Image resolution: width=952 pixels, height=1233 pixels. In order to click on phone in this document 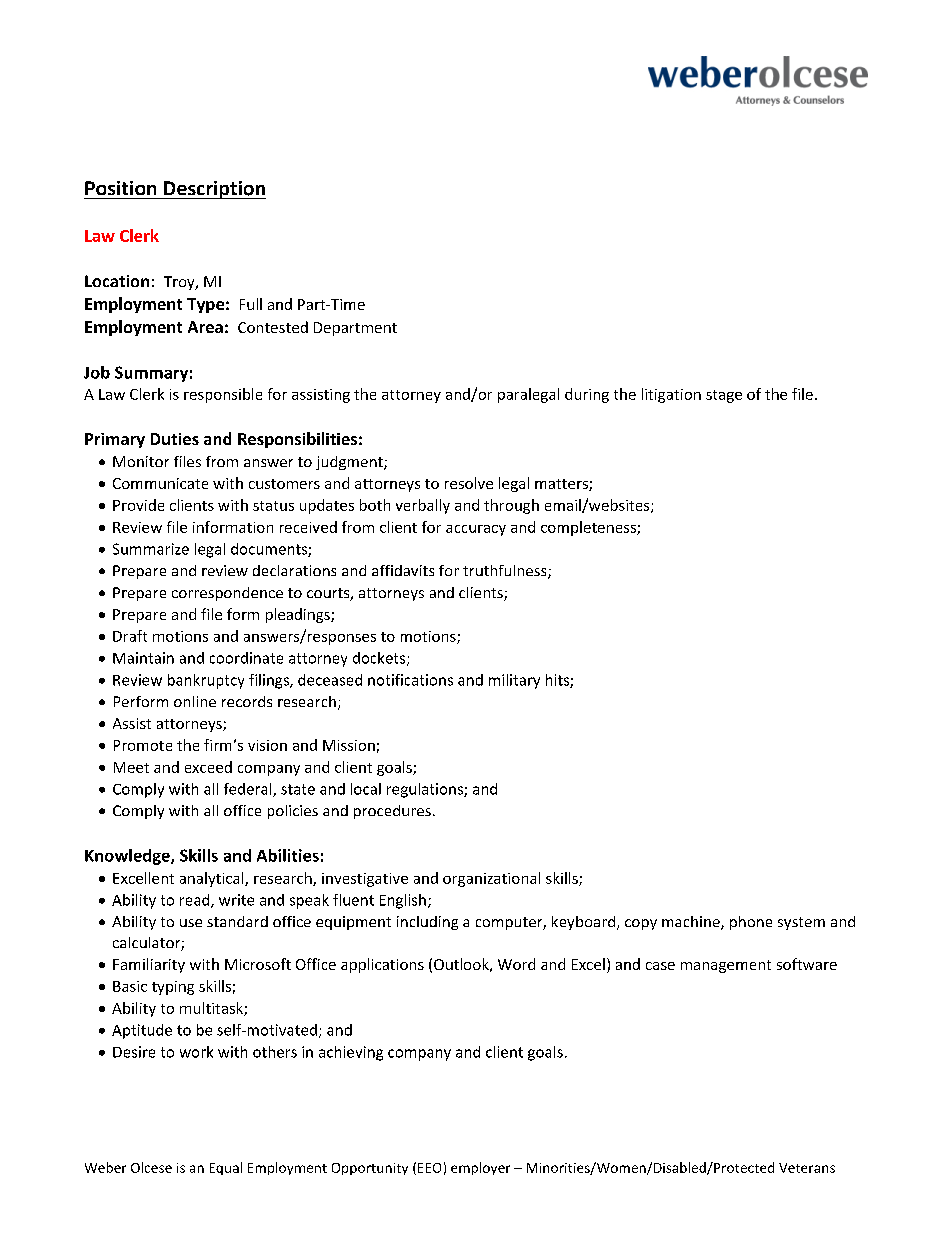, I will do `click(751, 923)`.
